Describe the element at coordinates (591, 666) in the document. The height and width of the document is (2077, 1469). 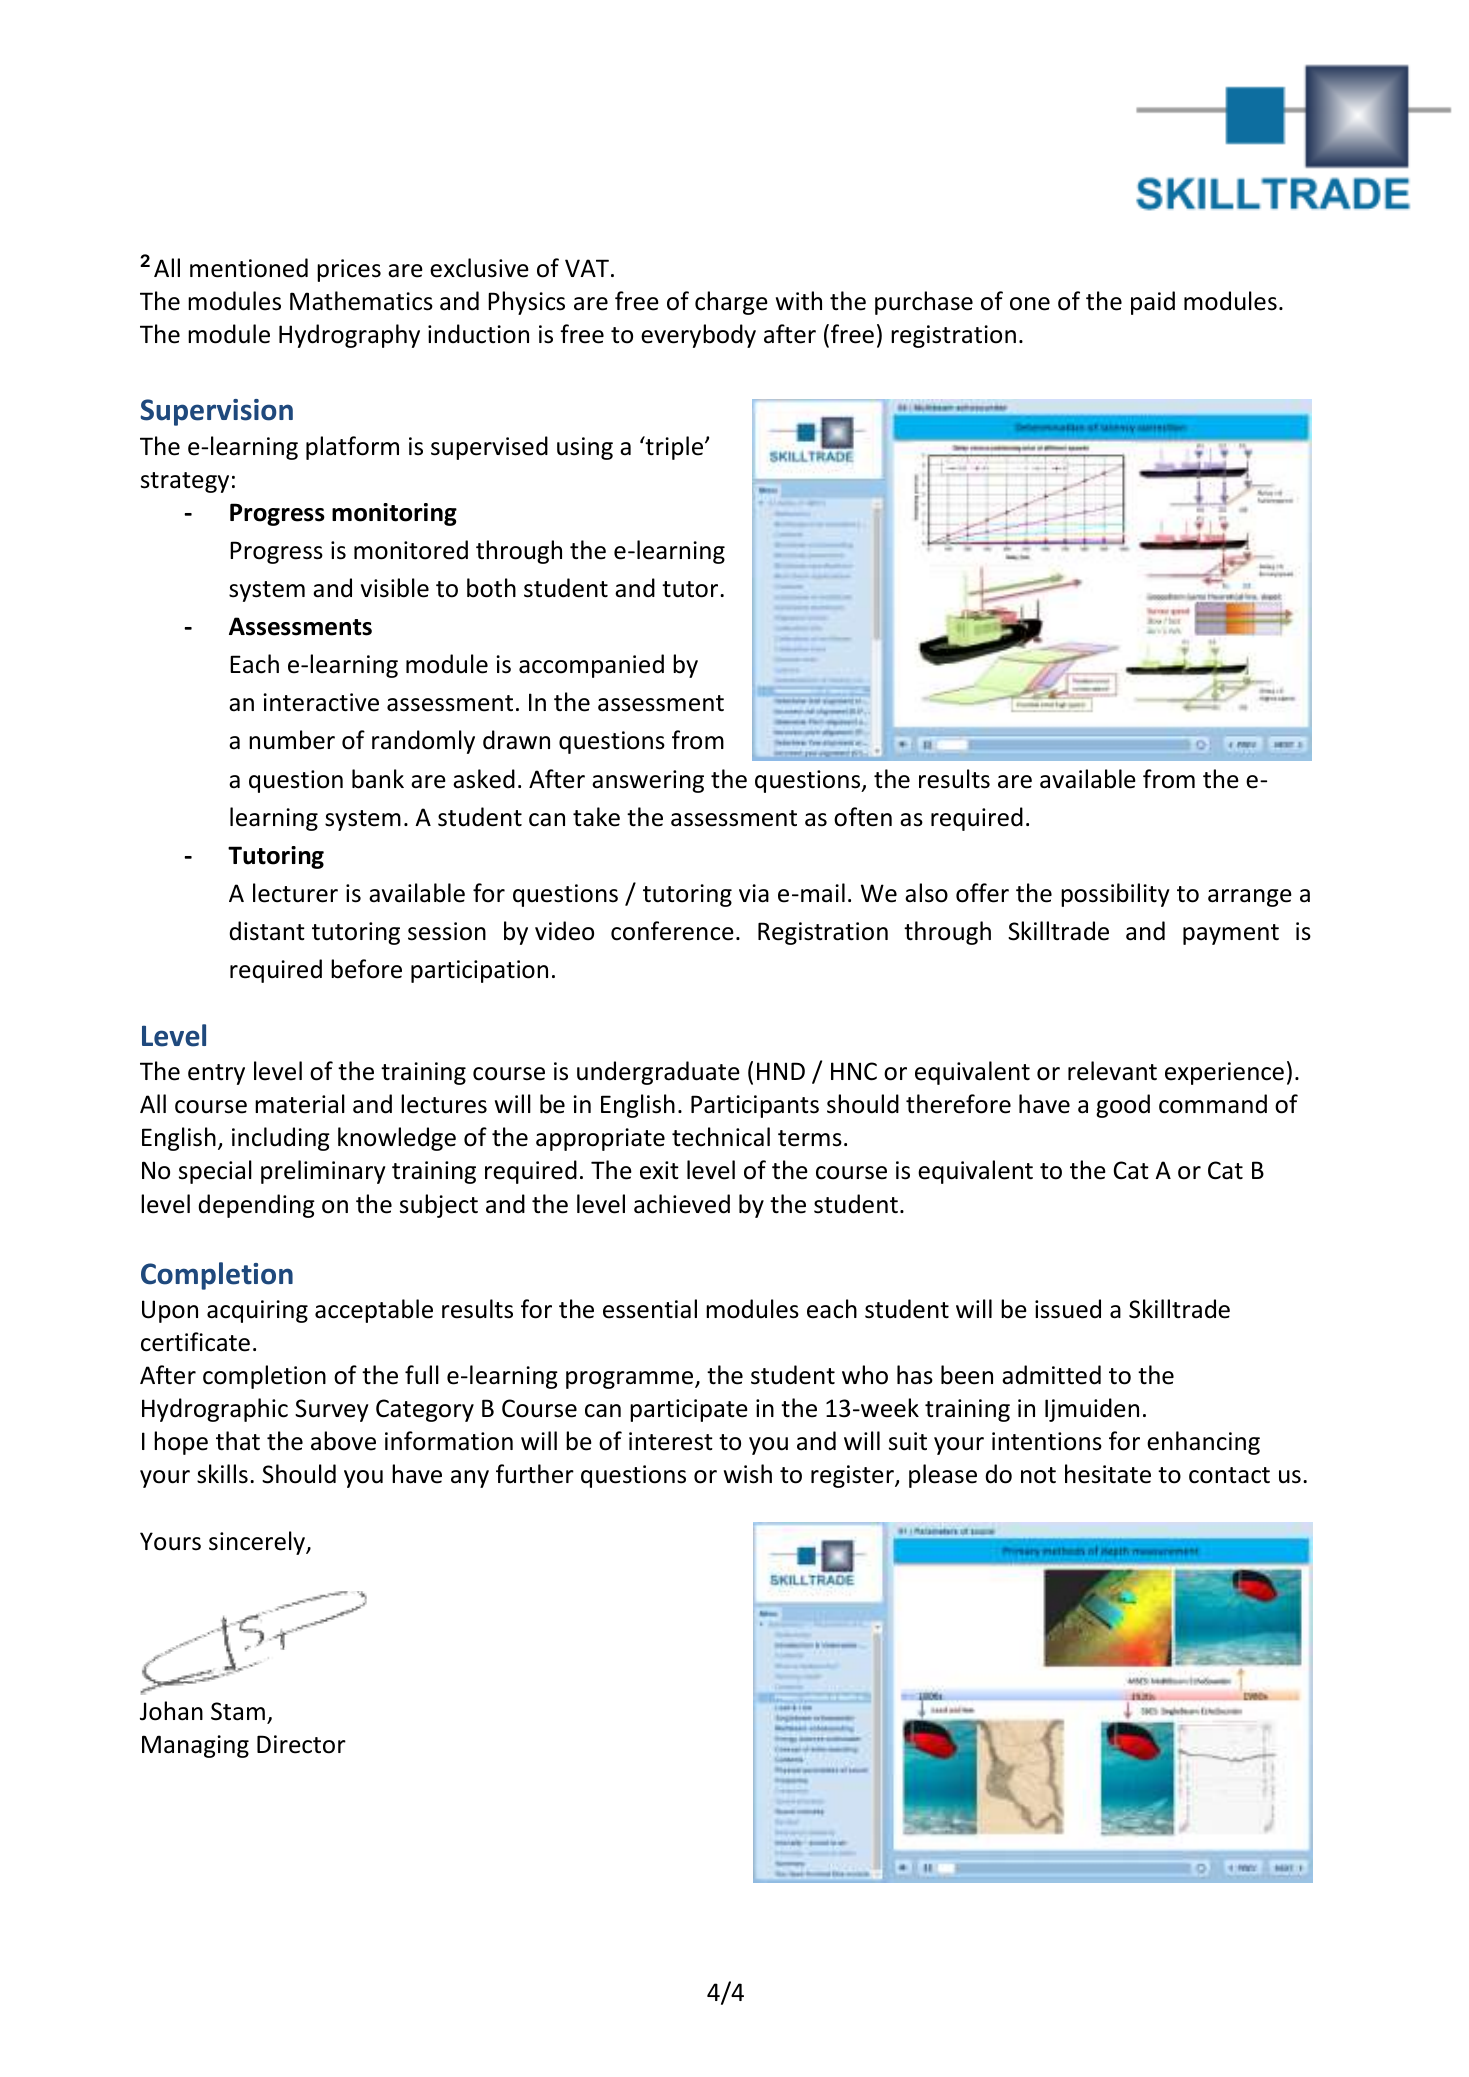
I see `accompanied` at that location.
